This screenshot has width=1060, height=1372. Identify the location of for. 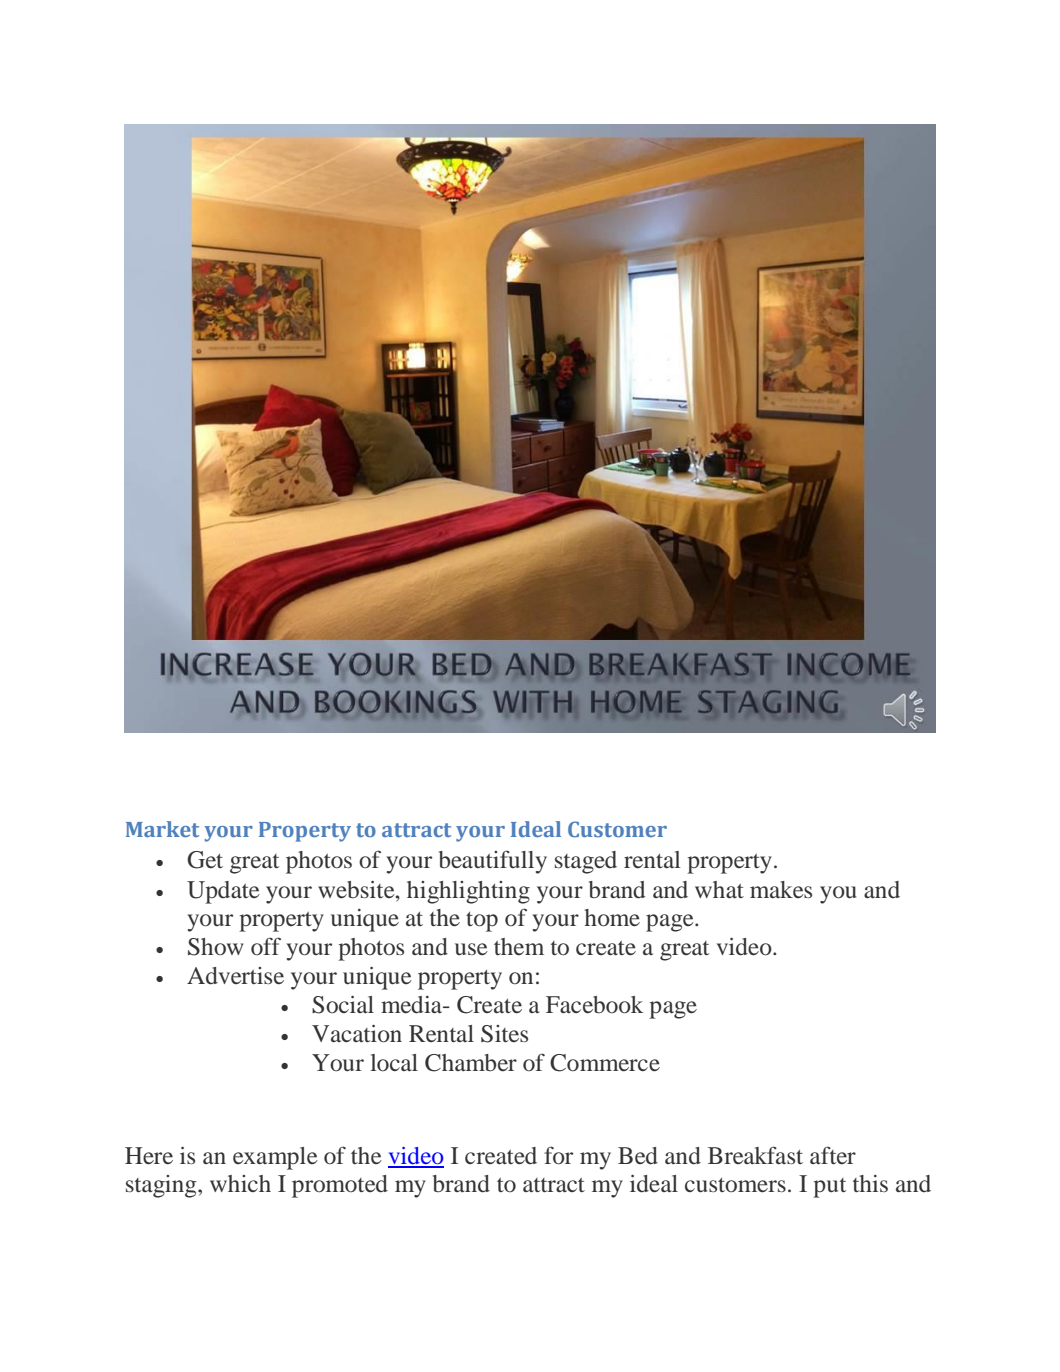
(558, 1155).
